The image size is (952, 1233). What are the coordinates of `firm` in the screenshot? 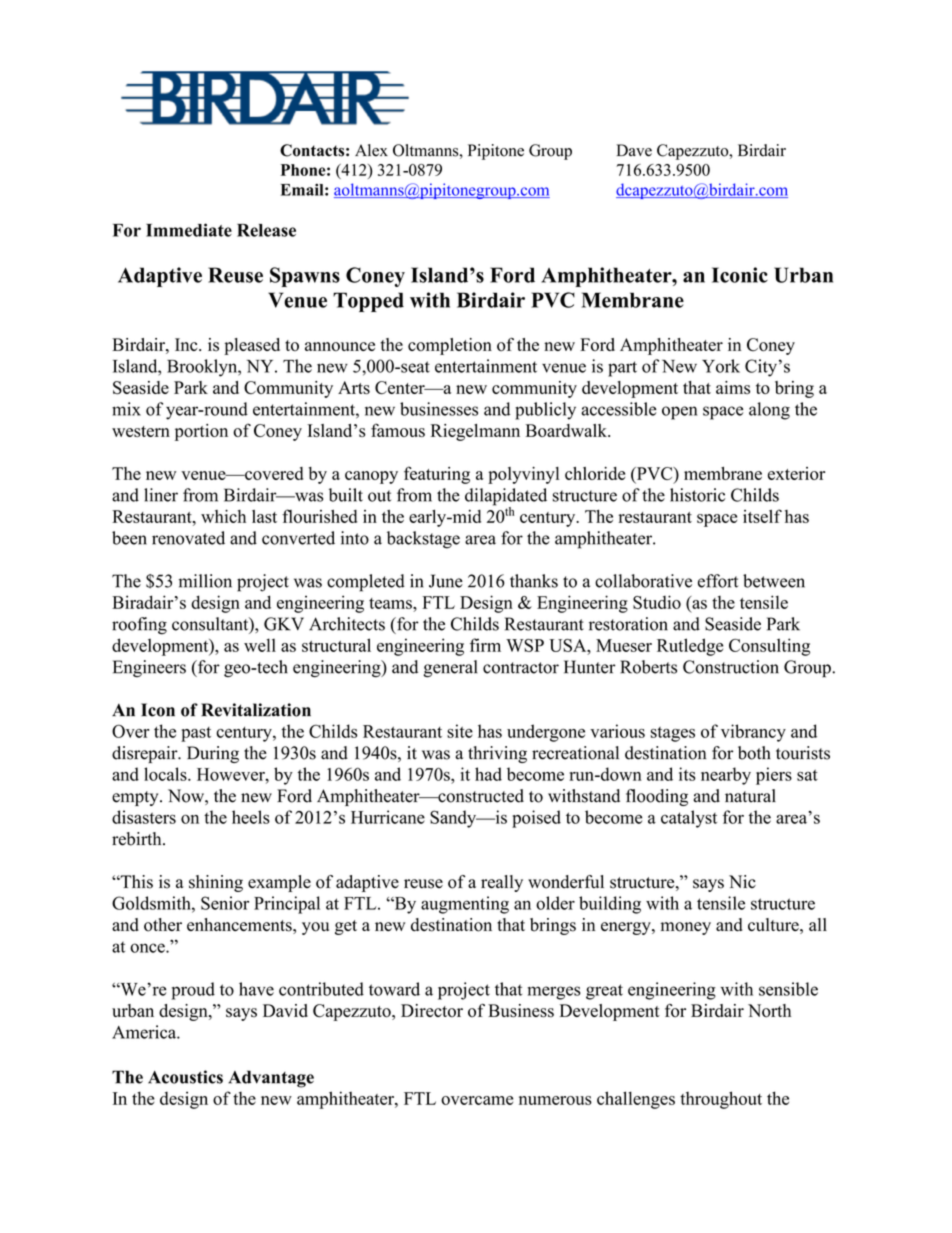 It's located at (485, 645).
